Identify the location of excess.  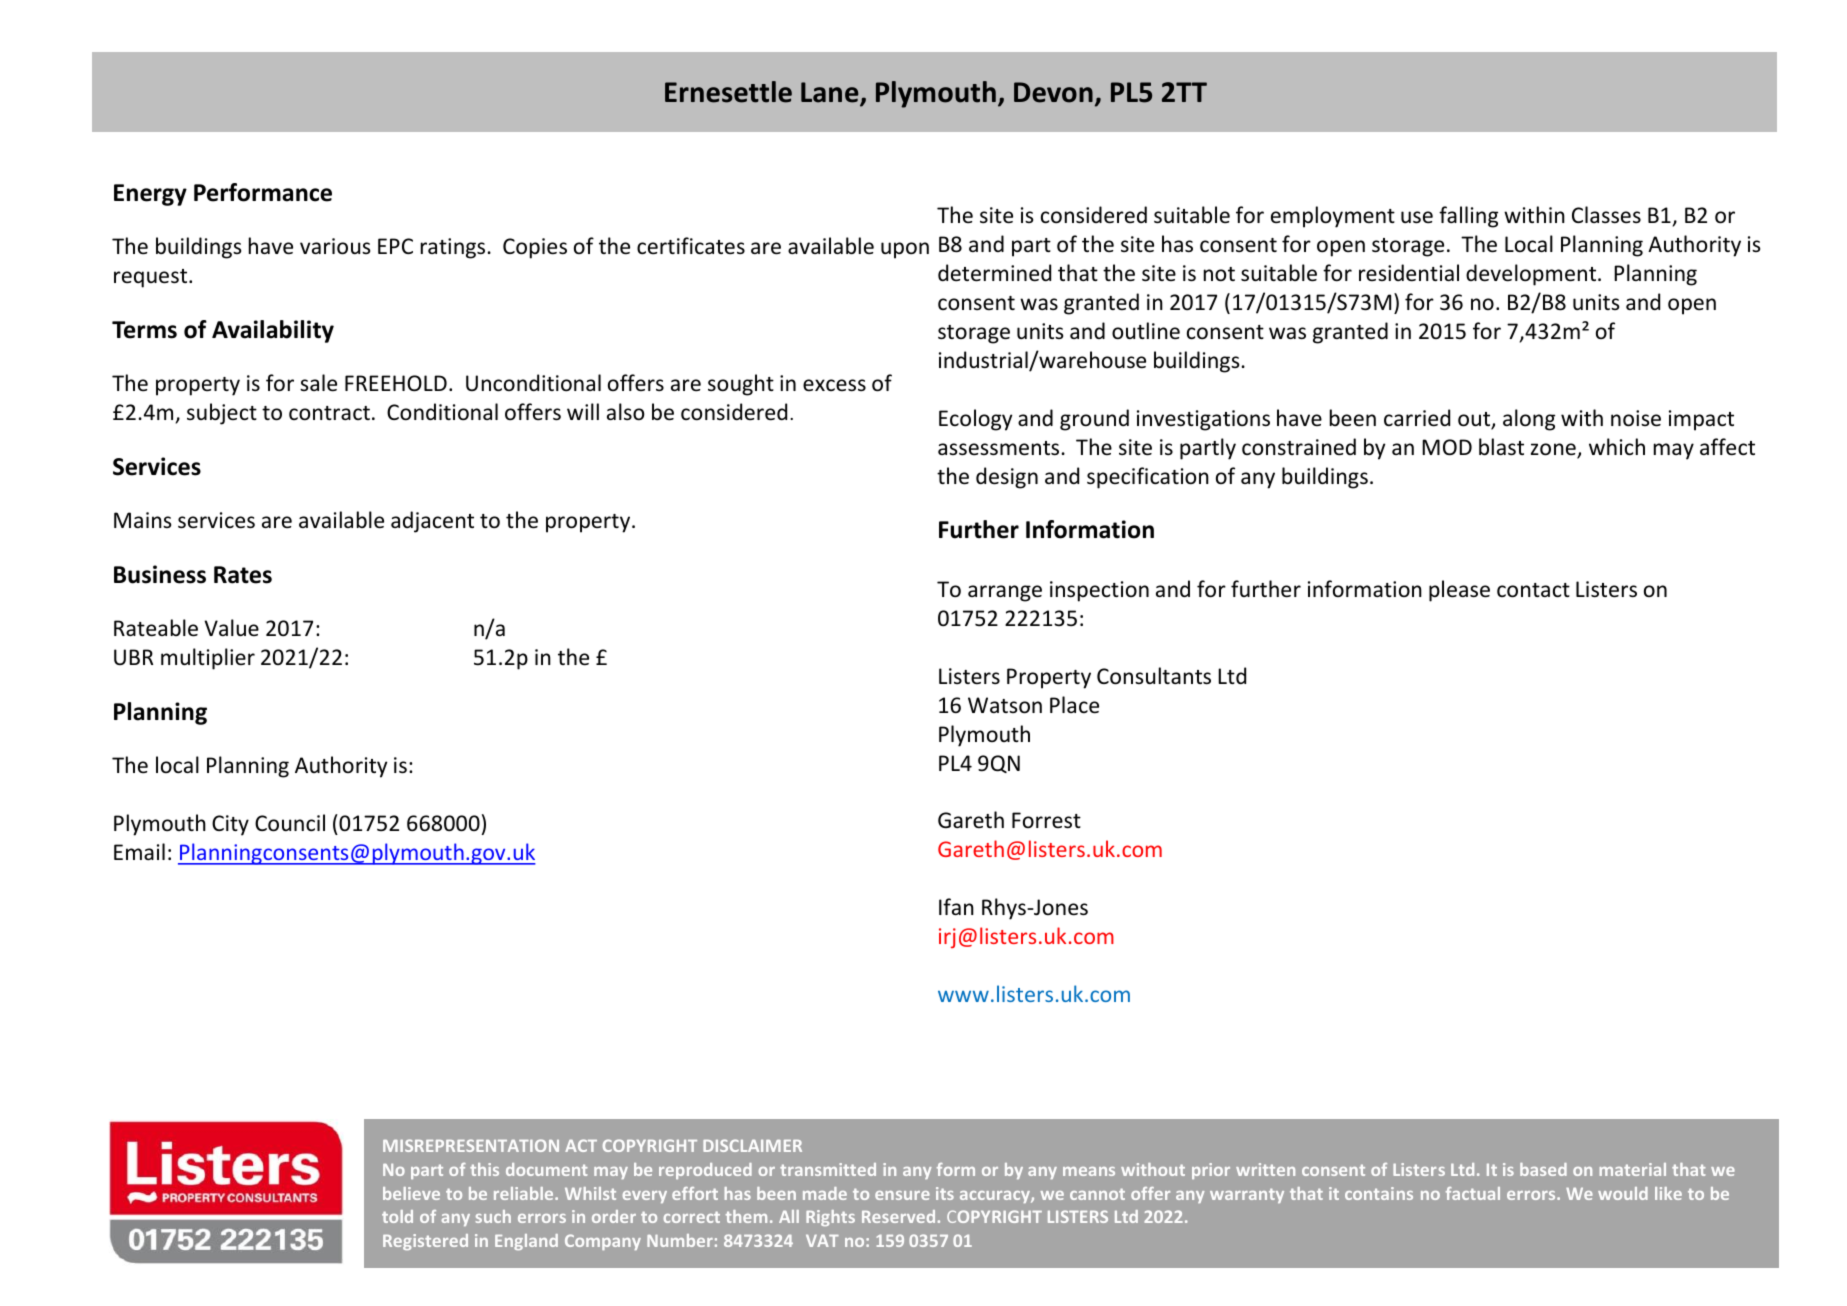
(834, 385).
